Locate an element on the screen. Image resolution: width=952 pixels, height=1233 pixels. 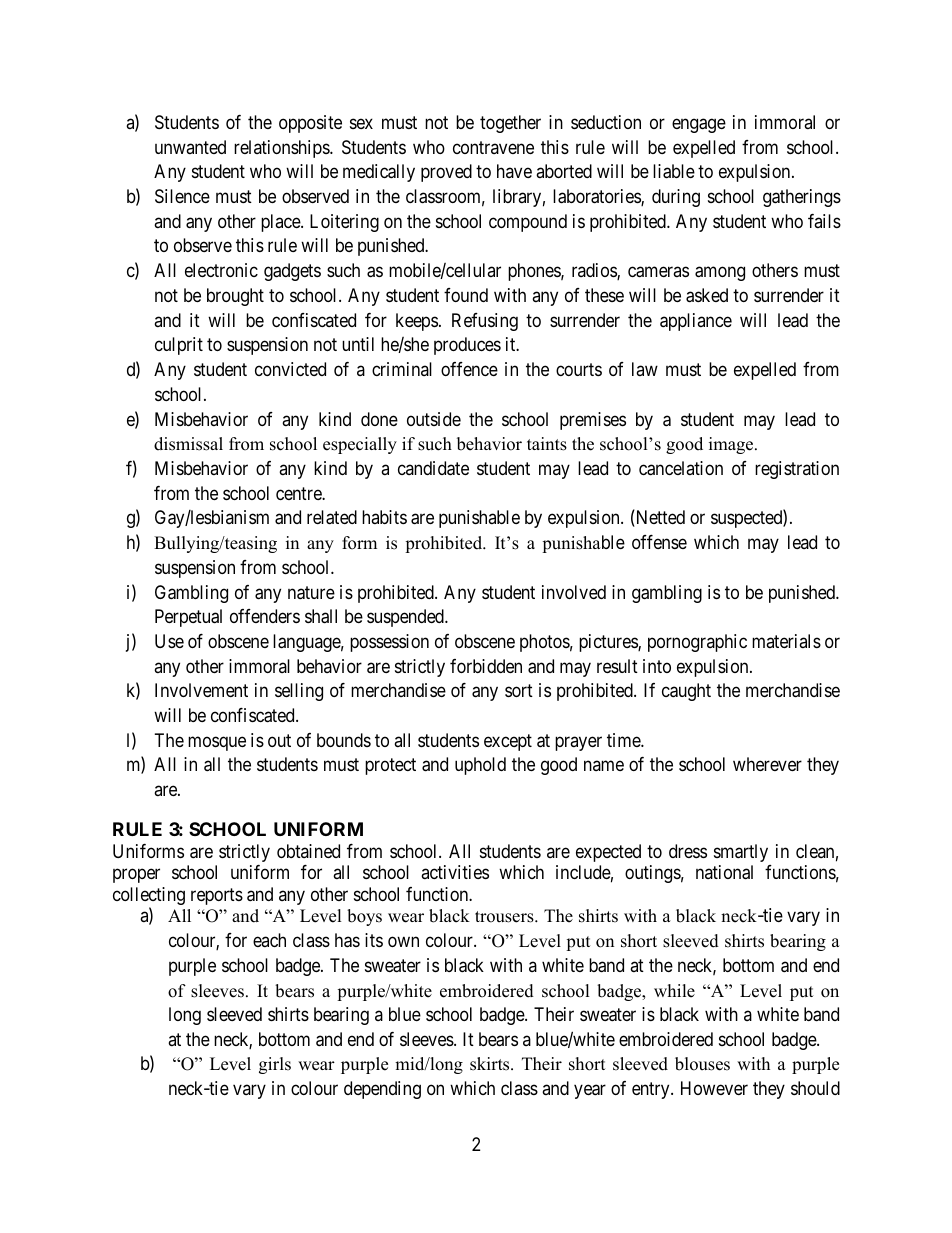
engage is located at coordinates (699, 125).
